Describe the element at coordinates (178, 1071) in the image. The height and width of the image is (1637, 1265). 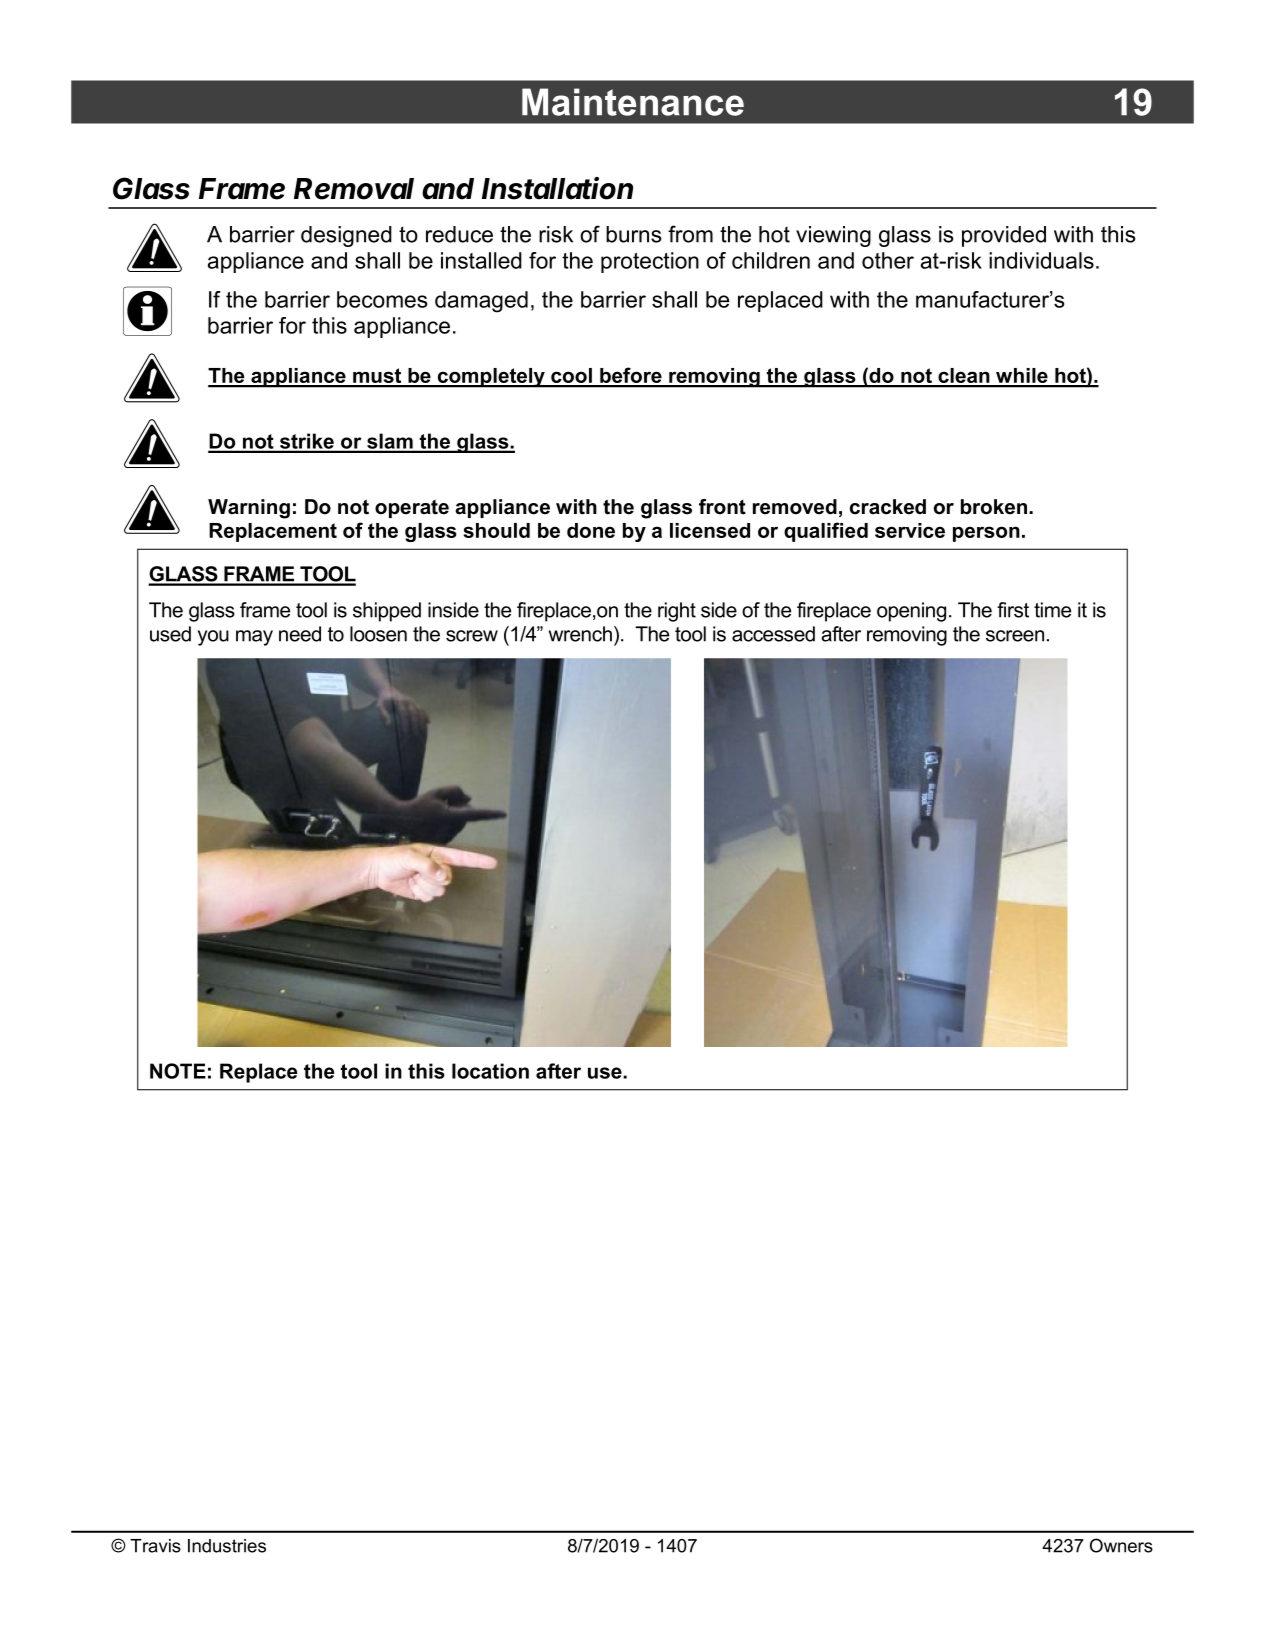
I see `NOTE` at that location.
